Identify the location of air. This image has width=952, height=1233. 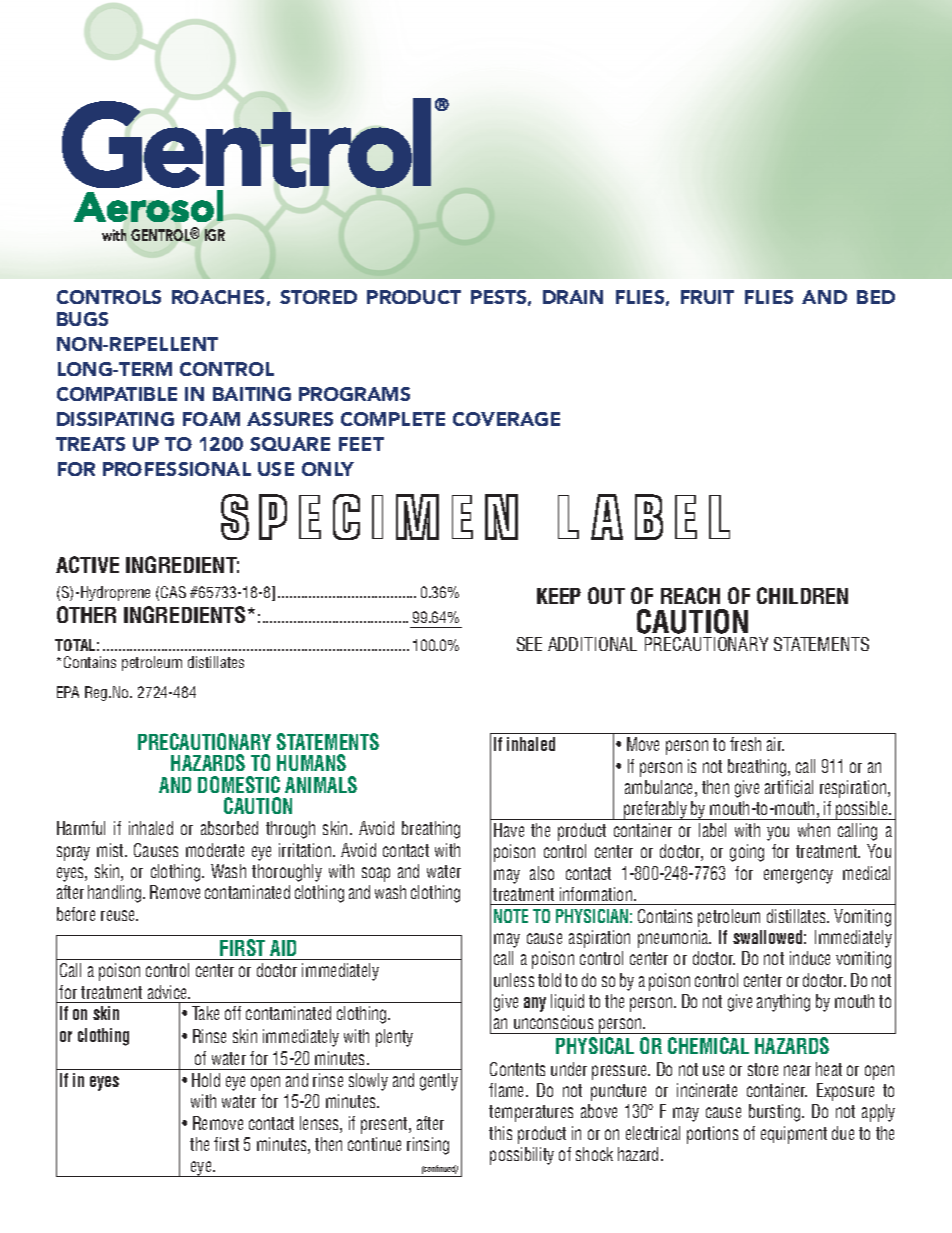
(775, 744).
